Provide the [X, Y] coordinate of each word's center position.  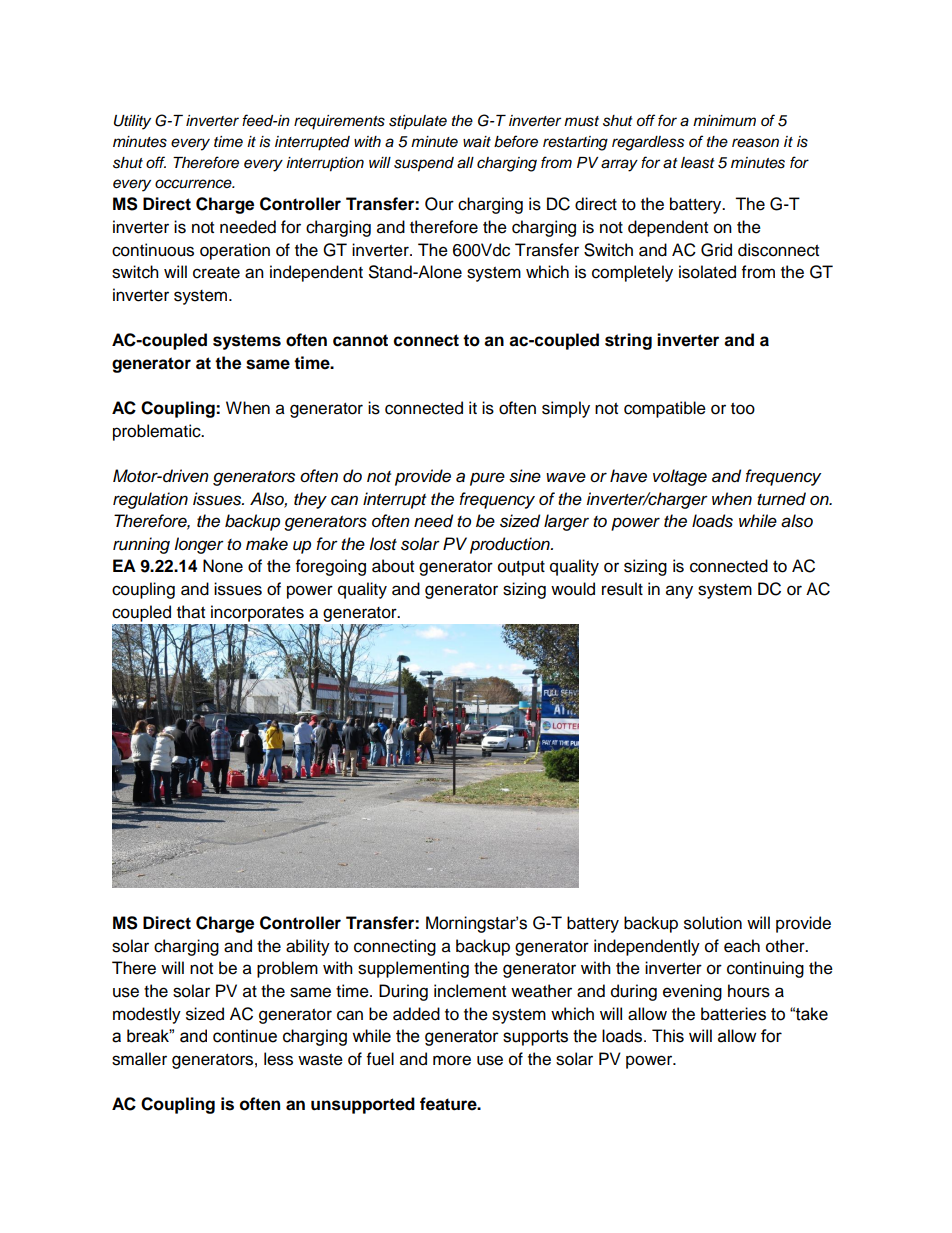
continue [245, 1036]
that [191, 612]
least [698, 163]
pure [487, 479]
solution [713, 923]
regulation [150, 500]
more [452, 1060]
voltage [680, 477]
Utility [132, 122]
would [573, 589]
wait [477, 142]
